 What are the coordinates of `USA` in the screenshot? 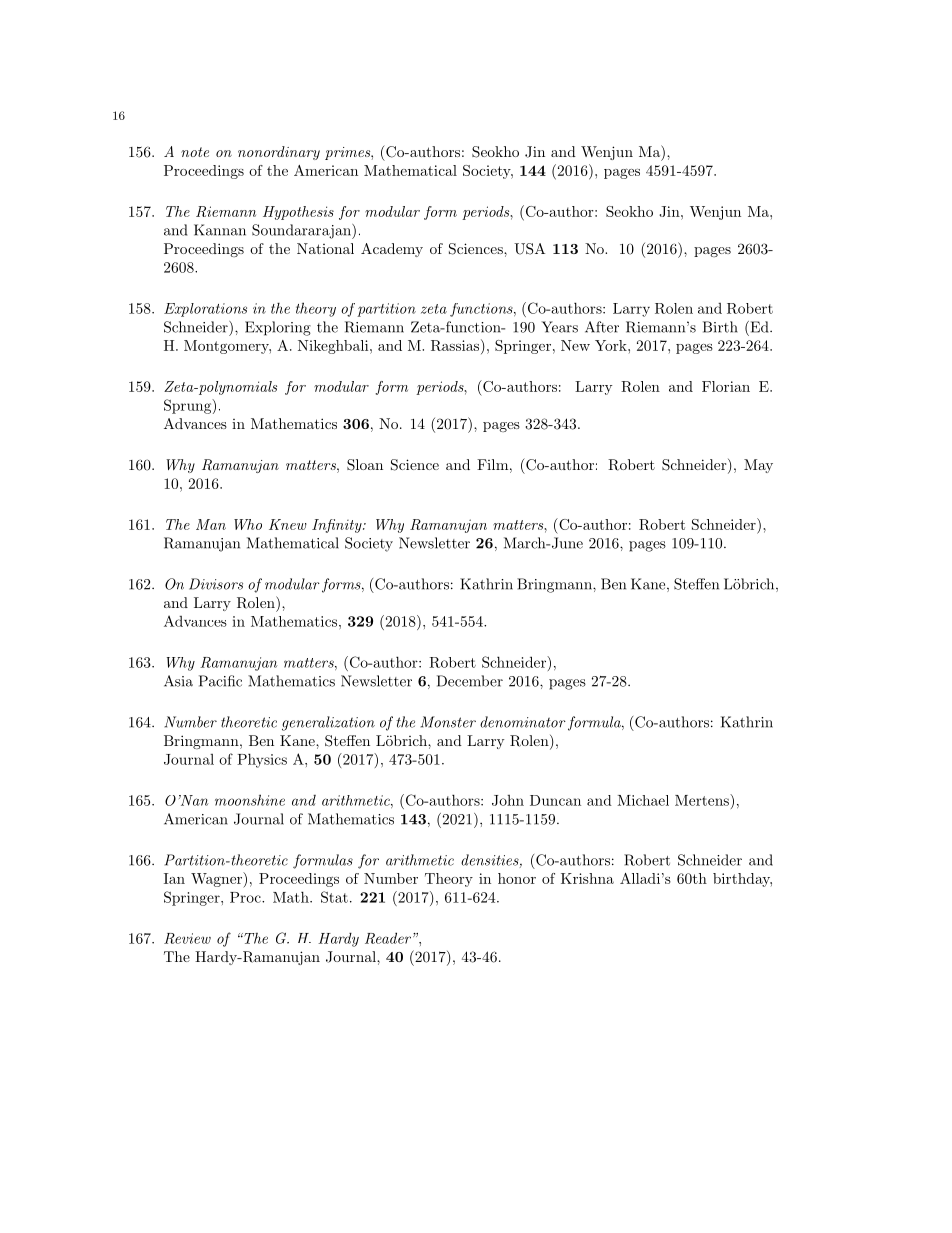 It's located at (529, 249).
